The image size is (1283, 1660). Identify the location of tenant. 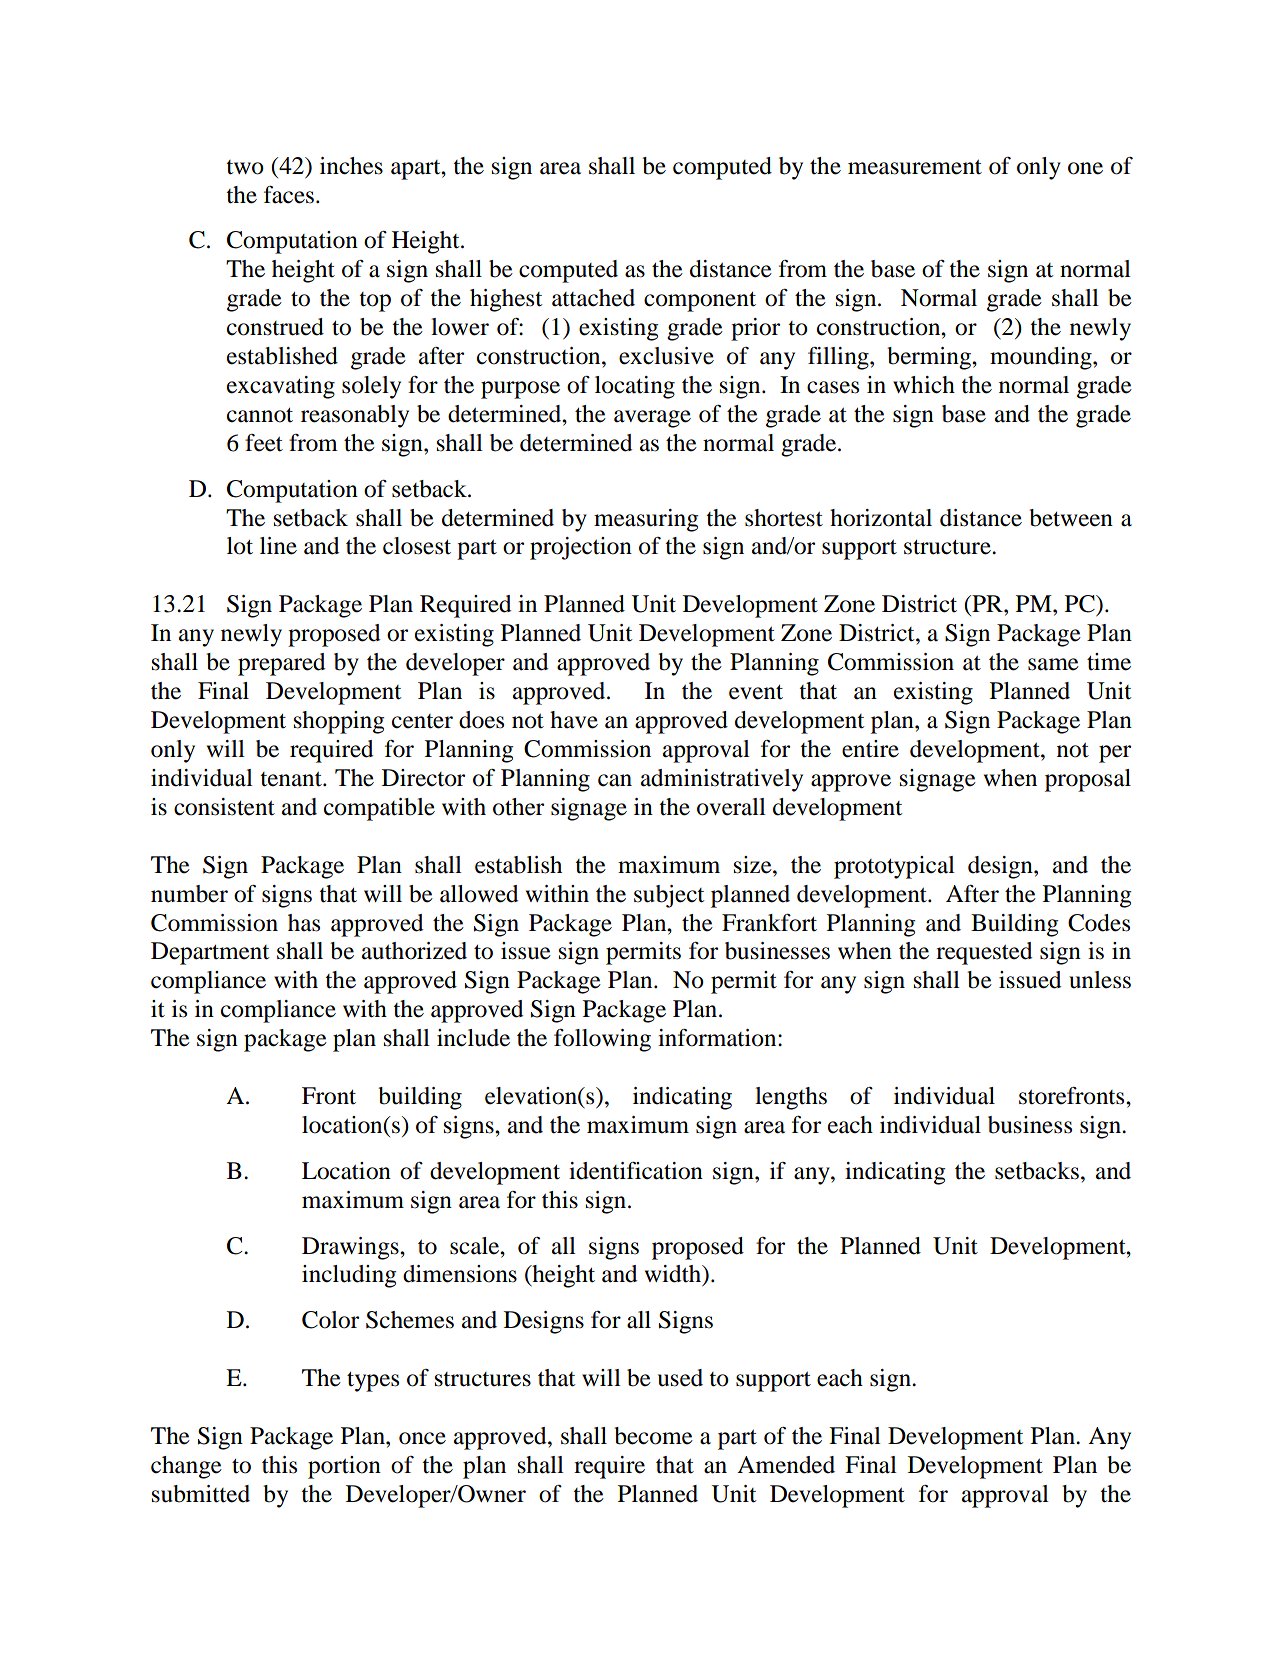
(292, 779).
